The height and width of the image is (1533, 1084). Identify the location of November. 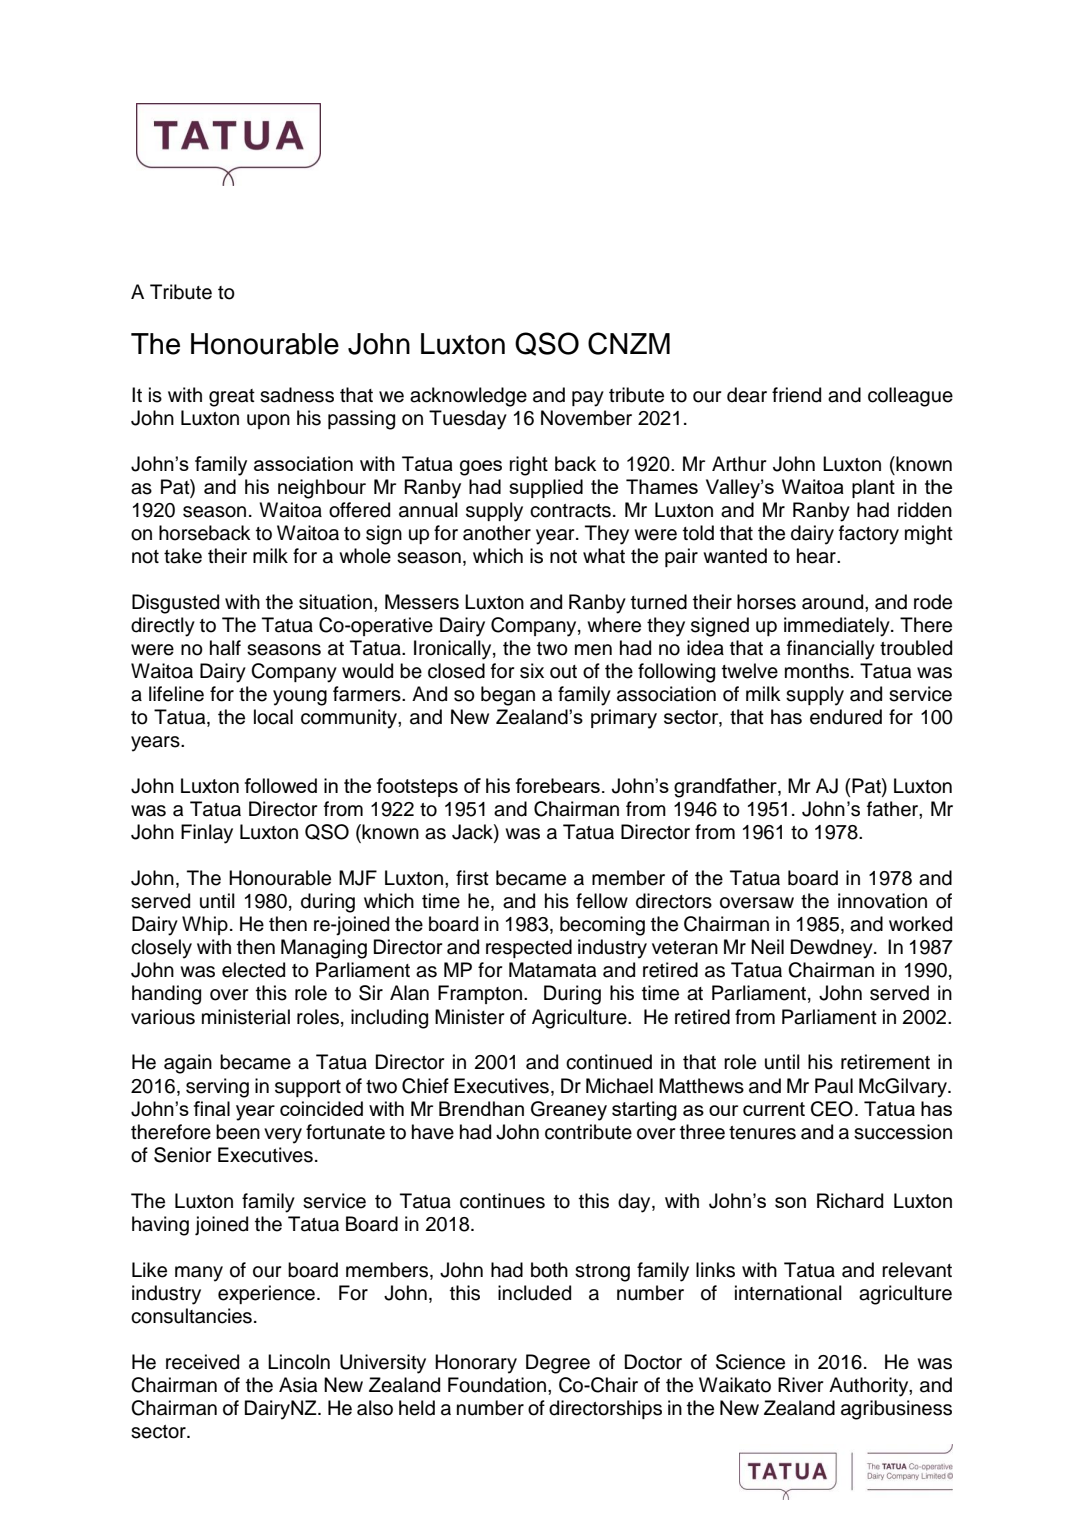
(586, 418).
